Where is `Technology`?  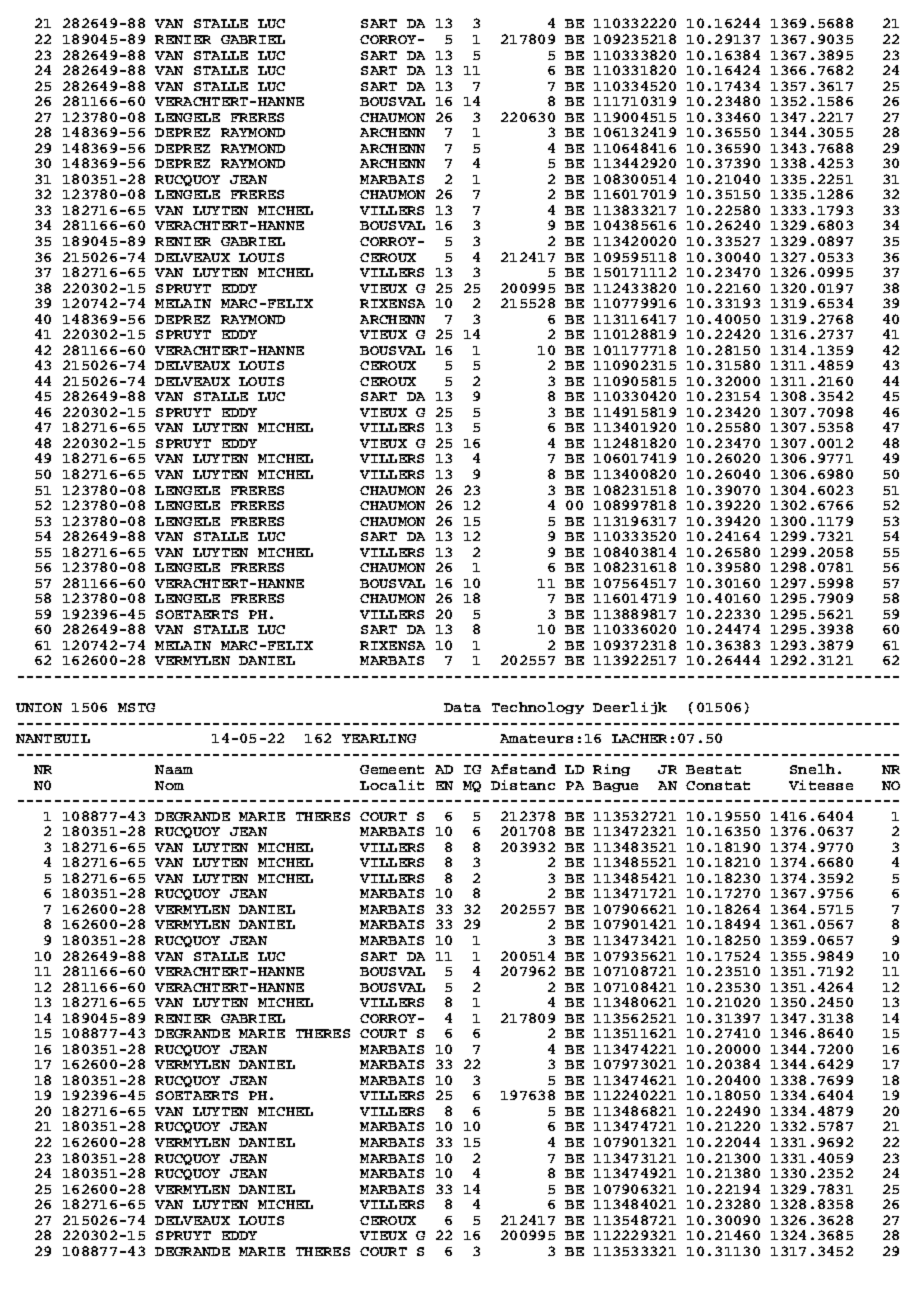
Technology is located at coordinates (538, 708).
